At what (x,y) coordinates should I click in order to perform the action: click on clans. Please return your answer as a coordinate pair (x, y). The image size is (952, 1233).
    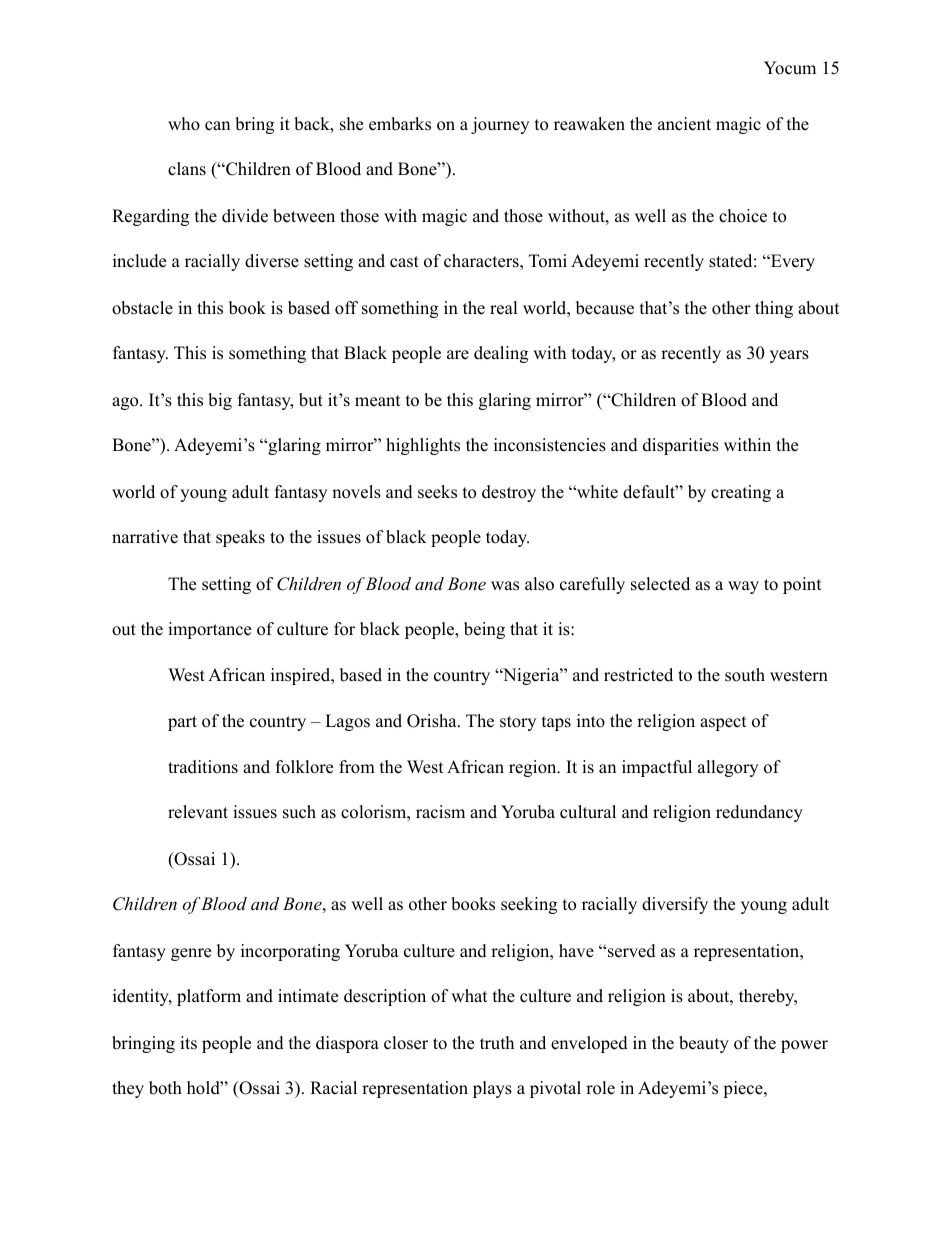
    Looking at the image, I should click on (187, 169).
